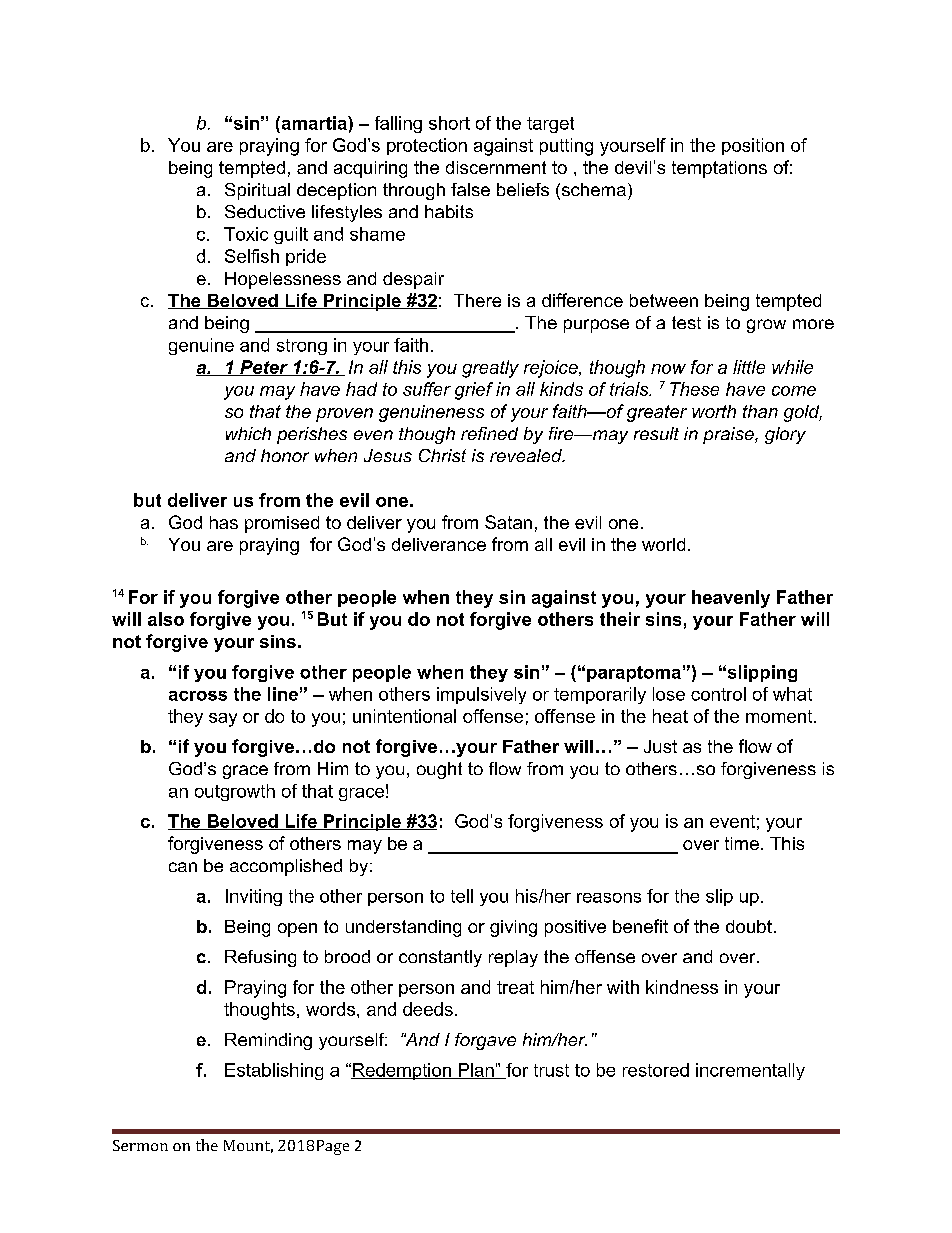  What do you see at coordinates (274, 1071) in the document?
I see `Establishing` at bounding box center [274, 1071].
